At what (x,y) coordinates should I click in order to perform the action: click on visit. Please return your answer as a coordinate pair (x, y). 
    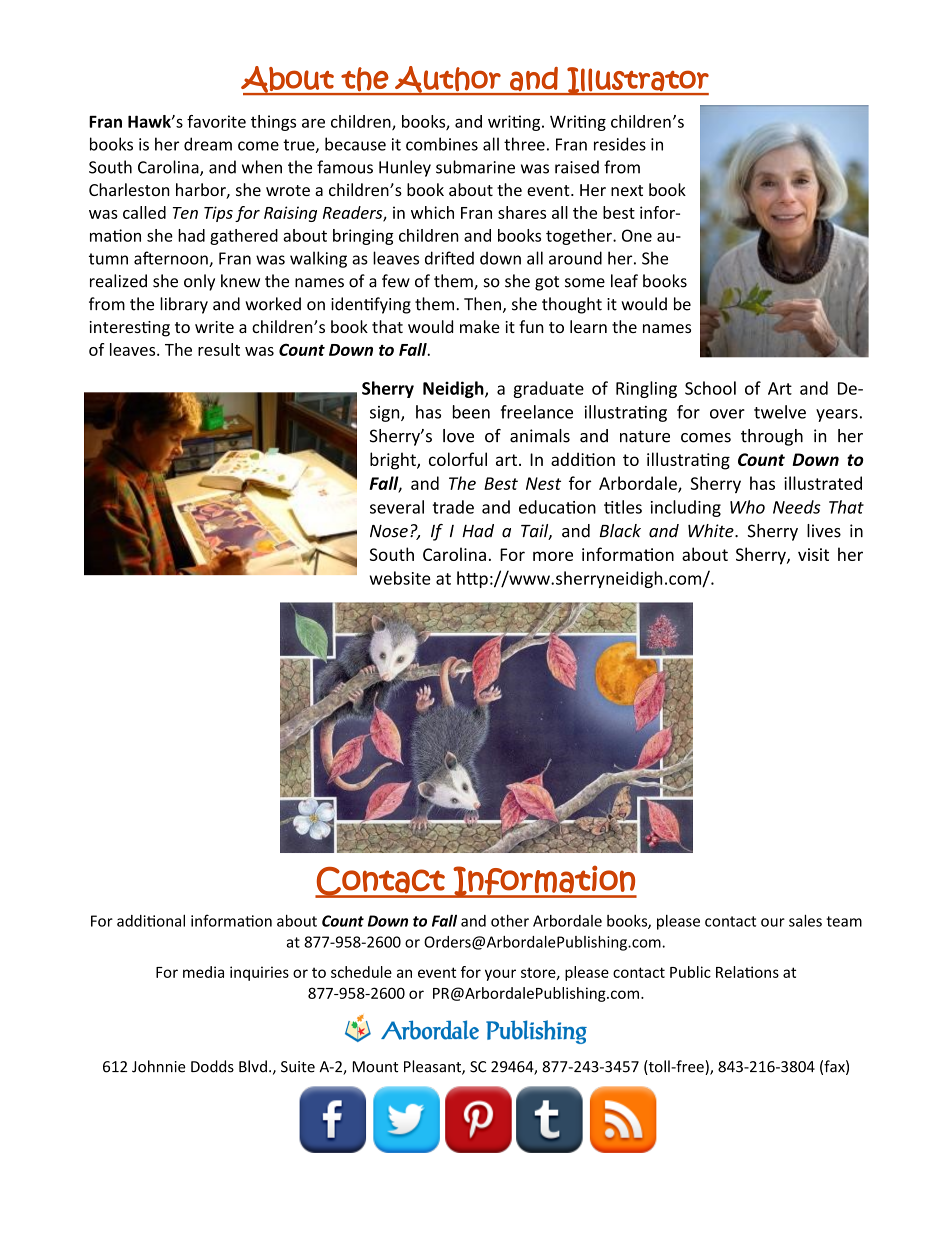
    Looking at the image, I should click on (813, 554).
